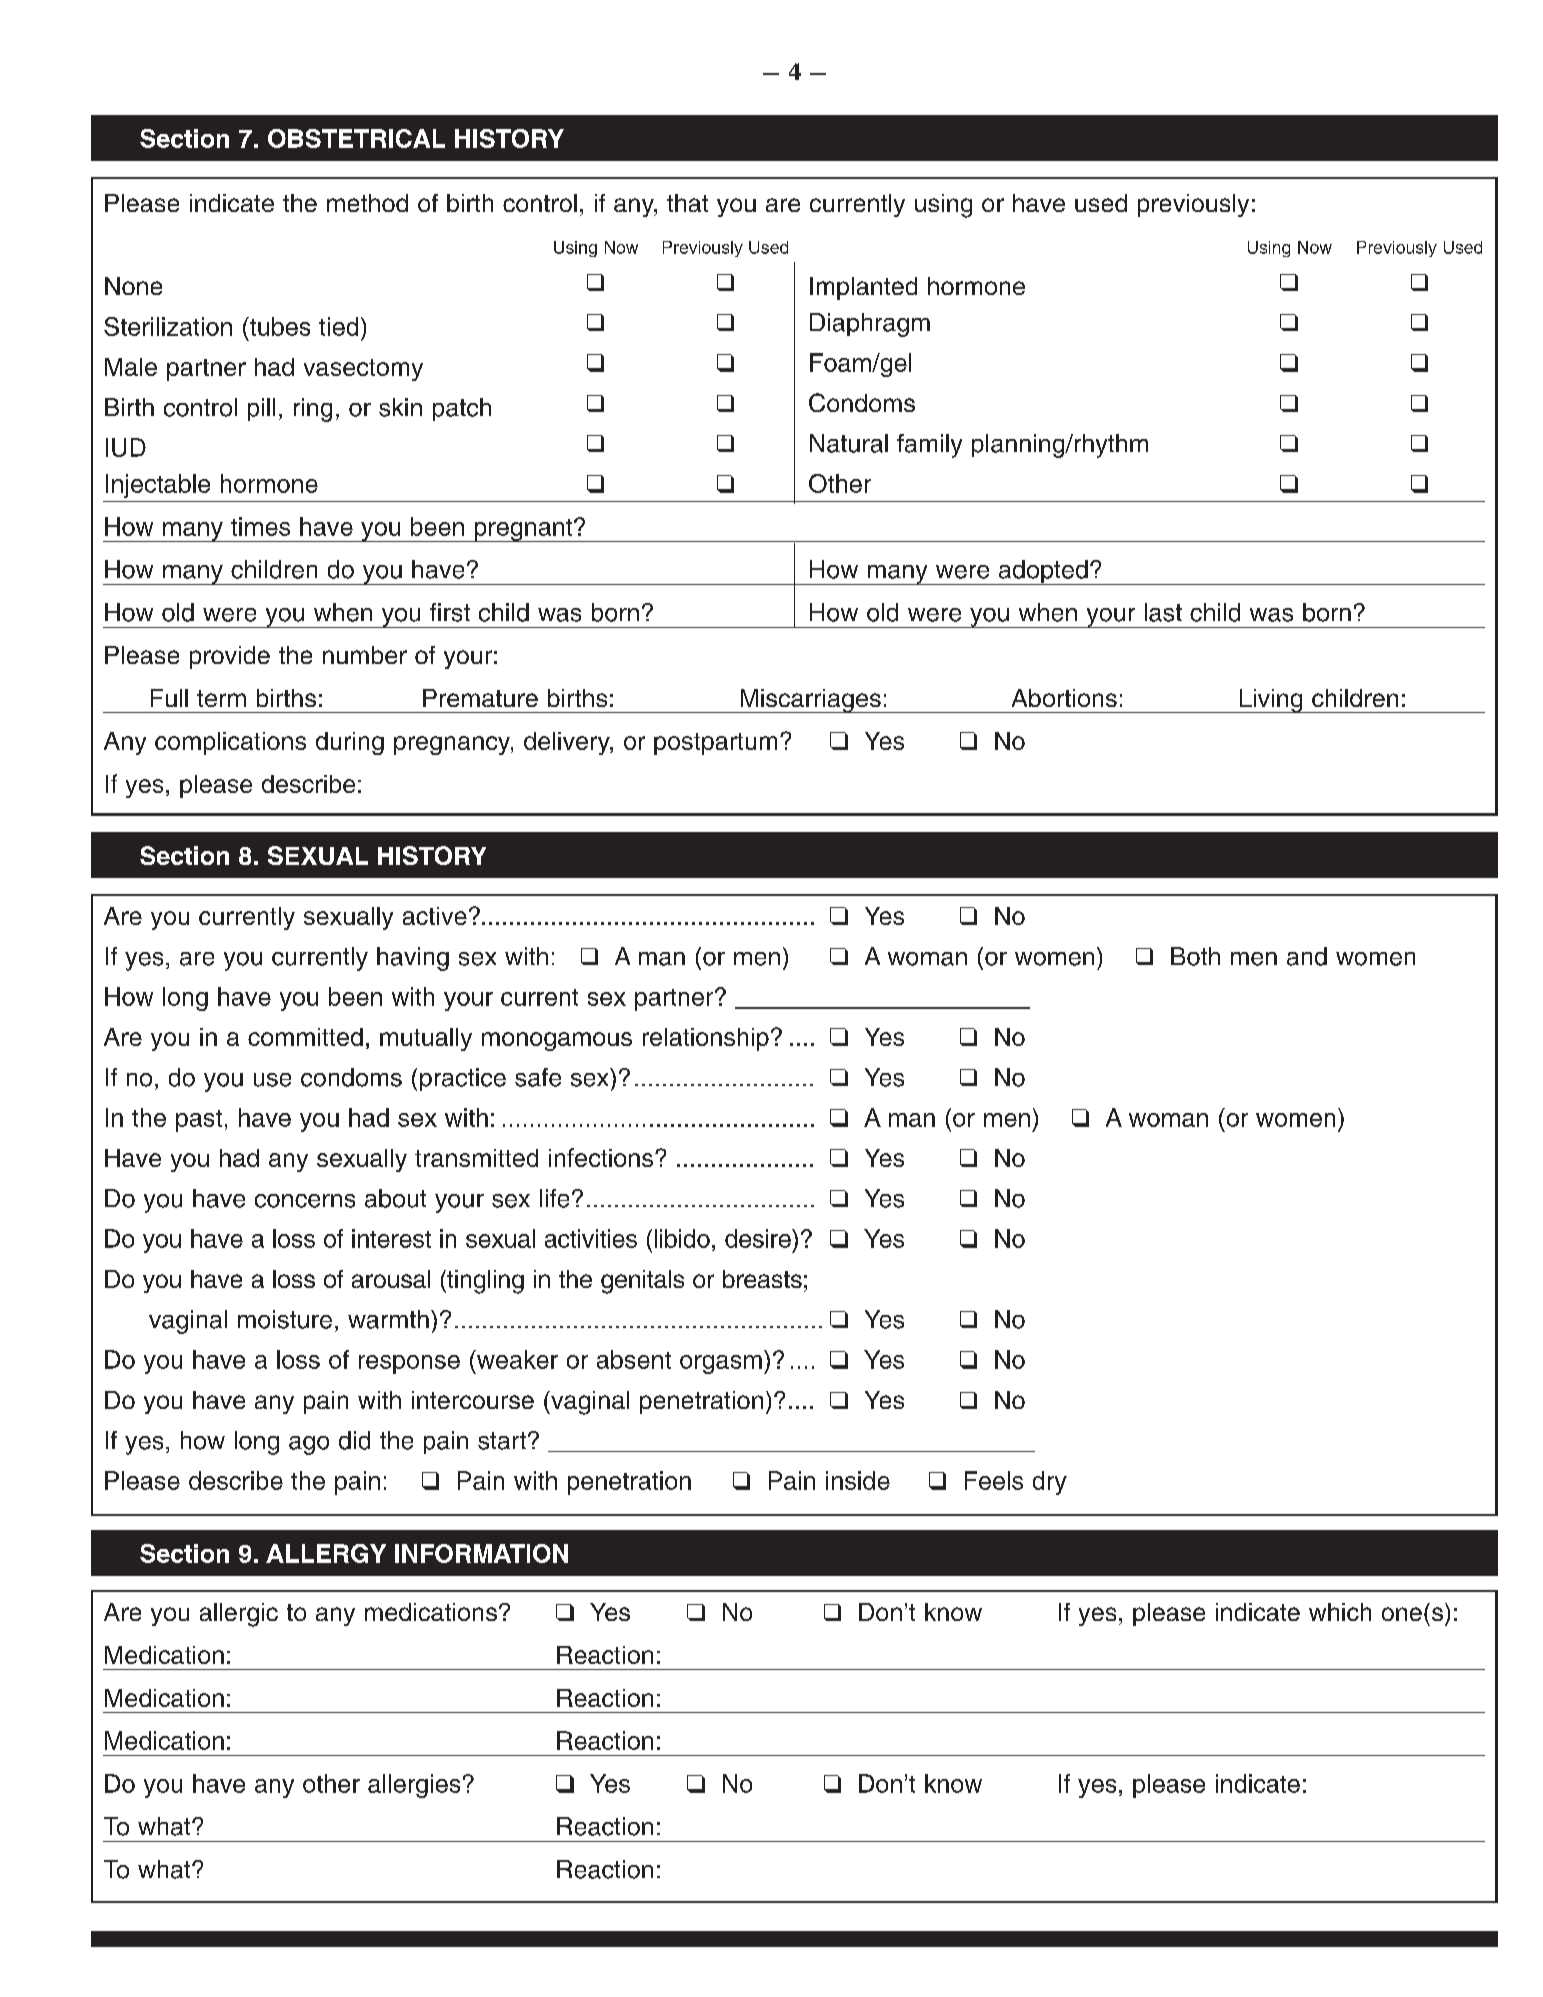 Image resolution: width=1543 pixels, height=1997 pixels. What do you see at coordinates (715, 744) in the screenshot?
I see `postpartum` at bounding box center [715, 744].
